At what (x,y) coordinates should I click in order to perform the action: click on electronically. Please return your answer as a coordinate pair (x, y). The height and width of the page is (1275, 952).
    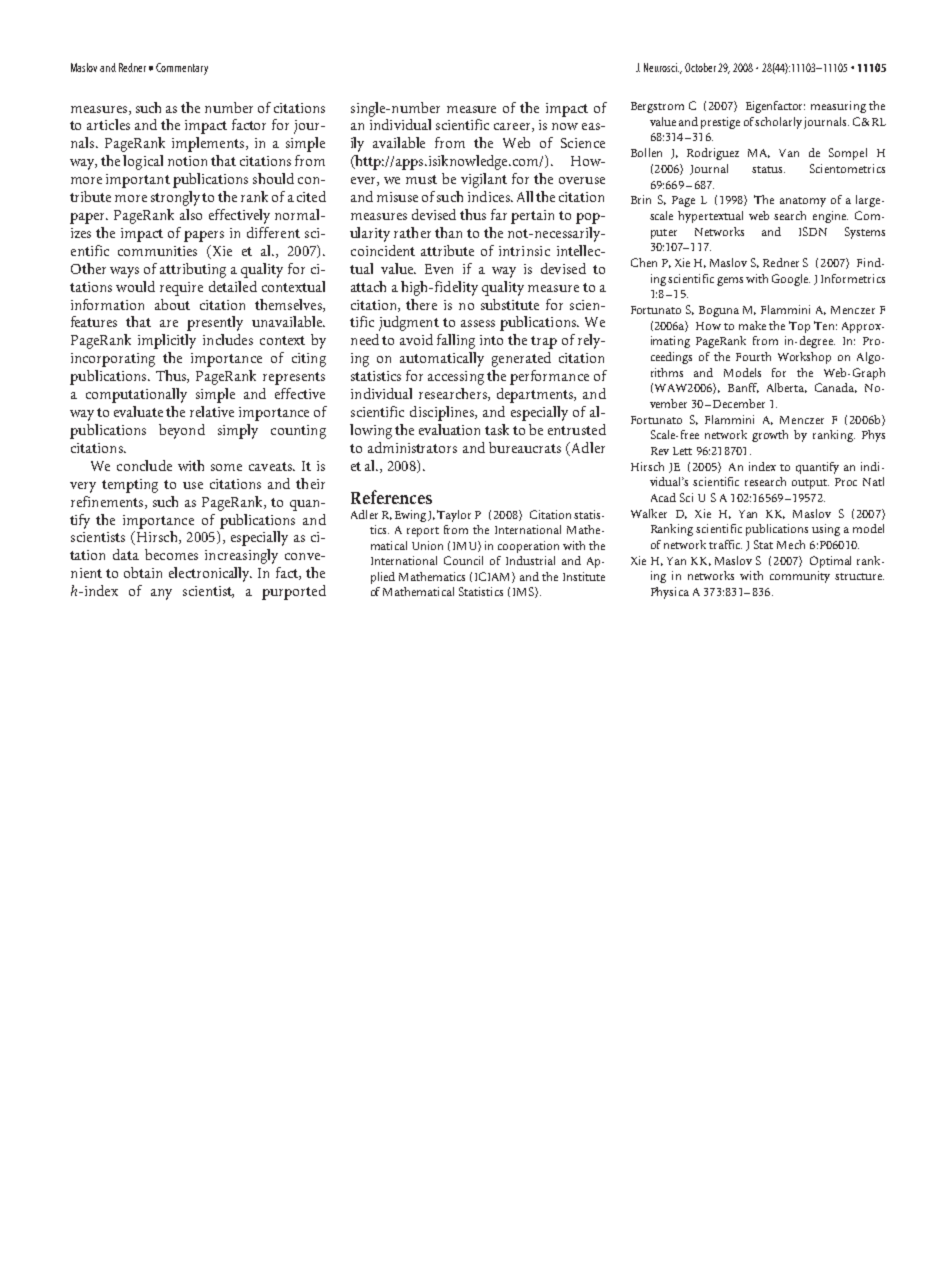
    Looking at the image, I should click on (210, 574).
